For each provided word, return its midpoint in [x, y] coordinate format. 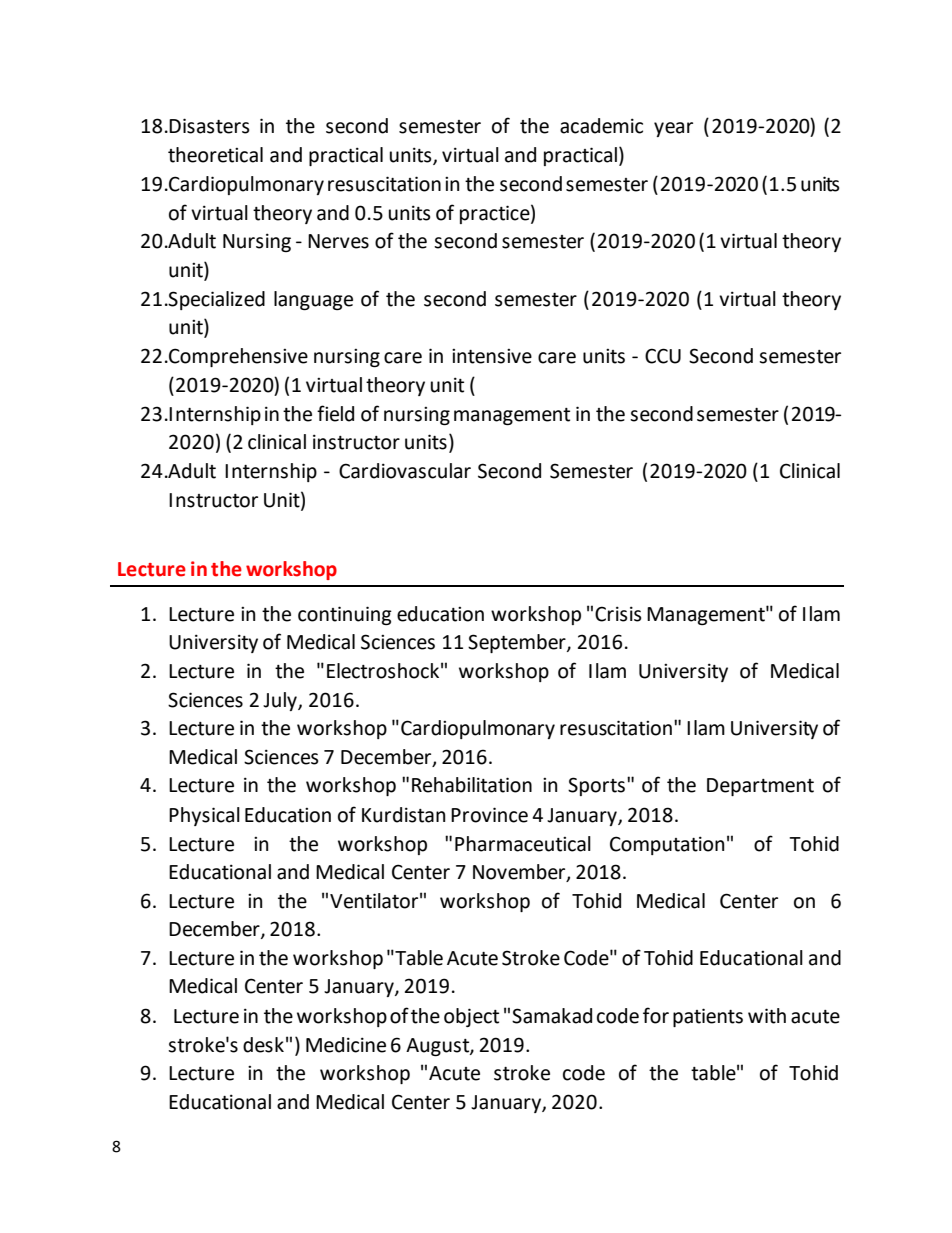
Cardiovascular [405, 471]
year [673, 129]
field [335, 413]
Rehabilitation [472, 785]
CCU [663, 356]
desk [263, 1045]
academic [601, 126]
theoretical [215, 155]
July [281, 701]
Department [760, 787]
